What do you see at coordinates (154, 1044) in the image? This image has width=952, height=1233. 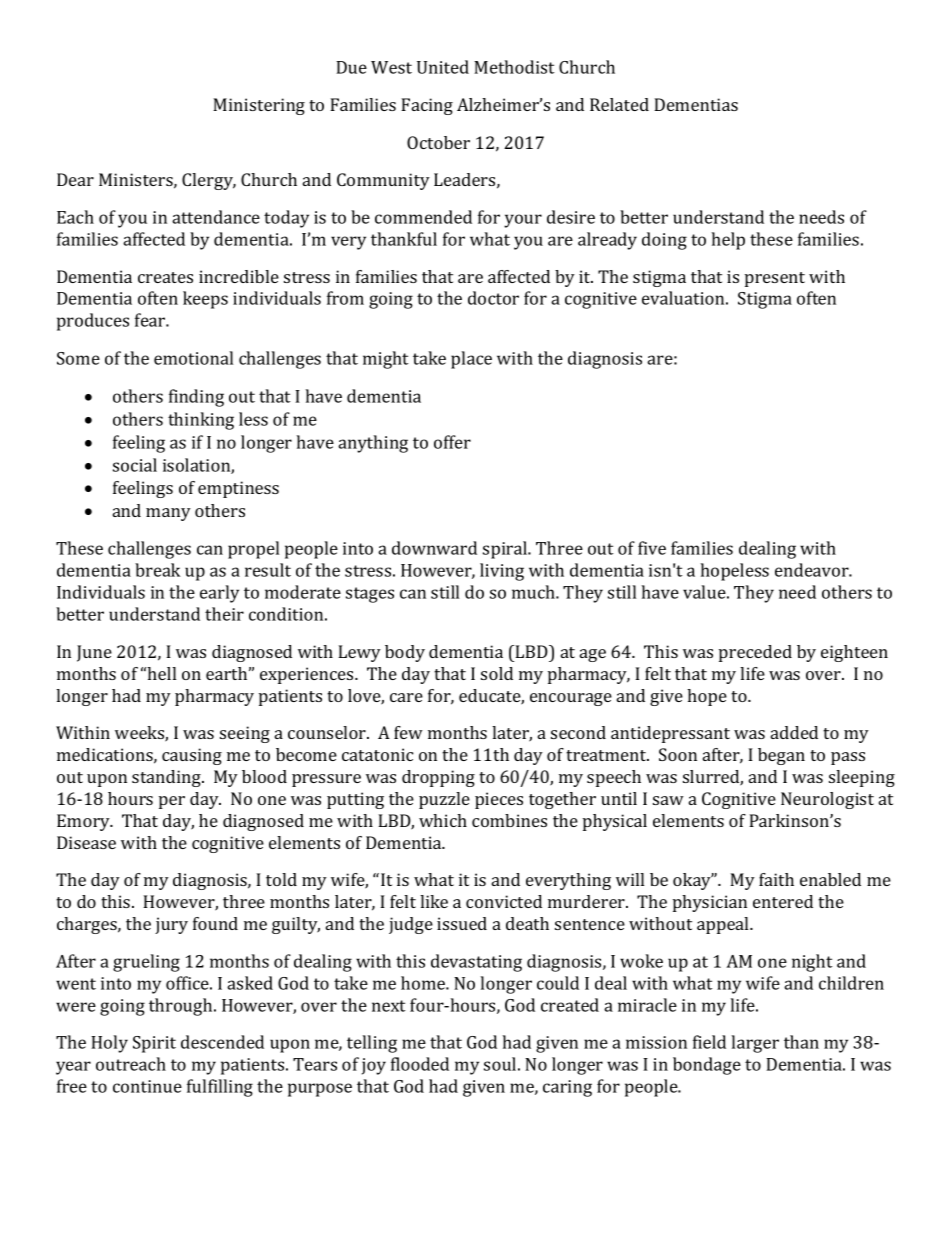 I see `Spirit` at bounding box center [154, 1044].
